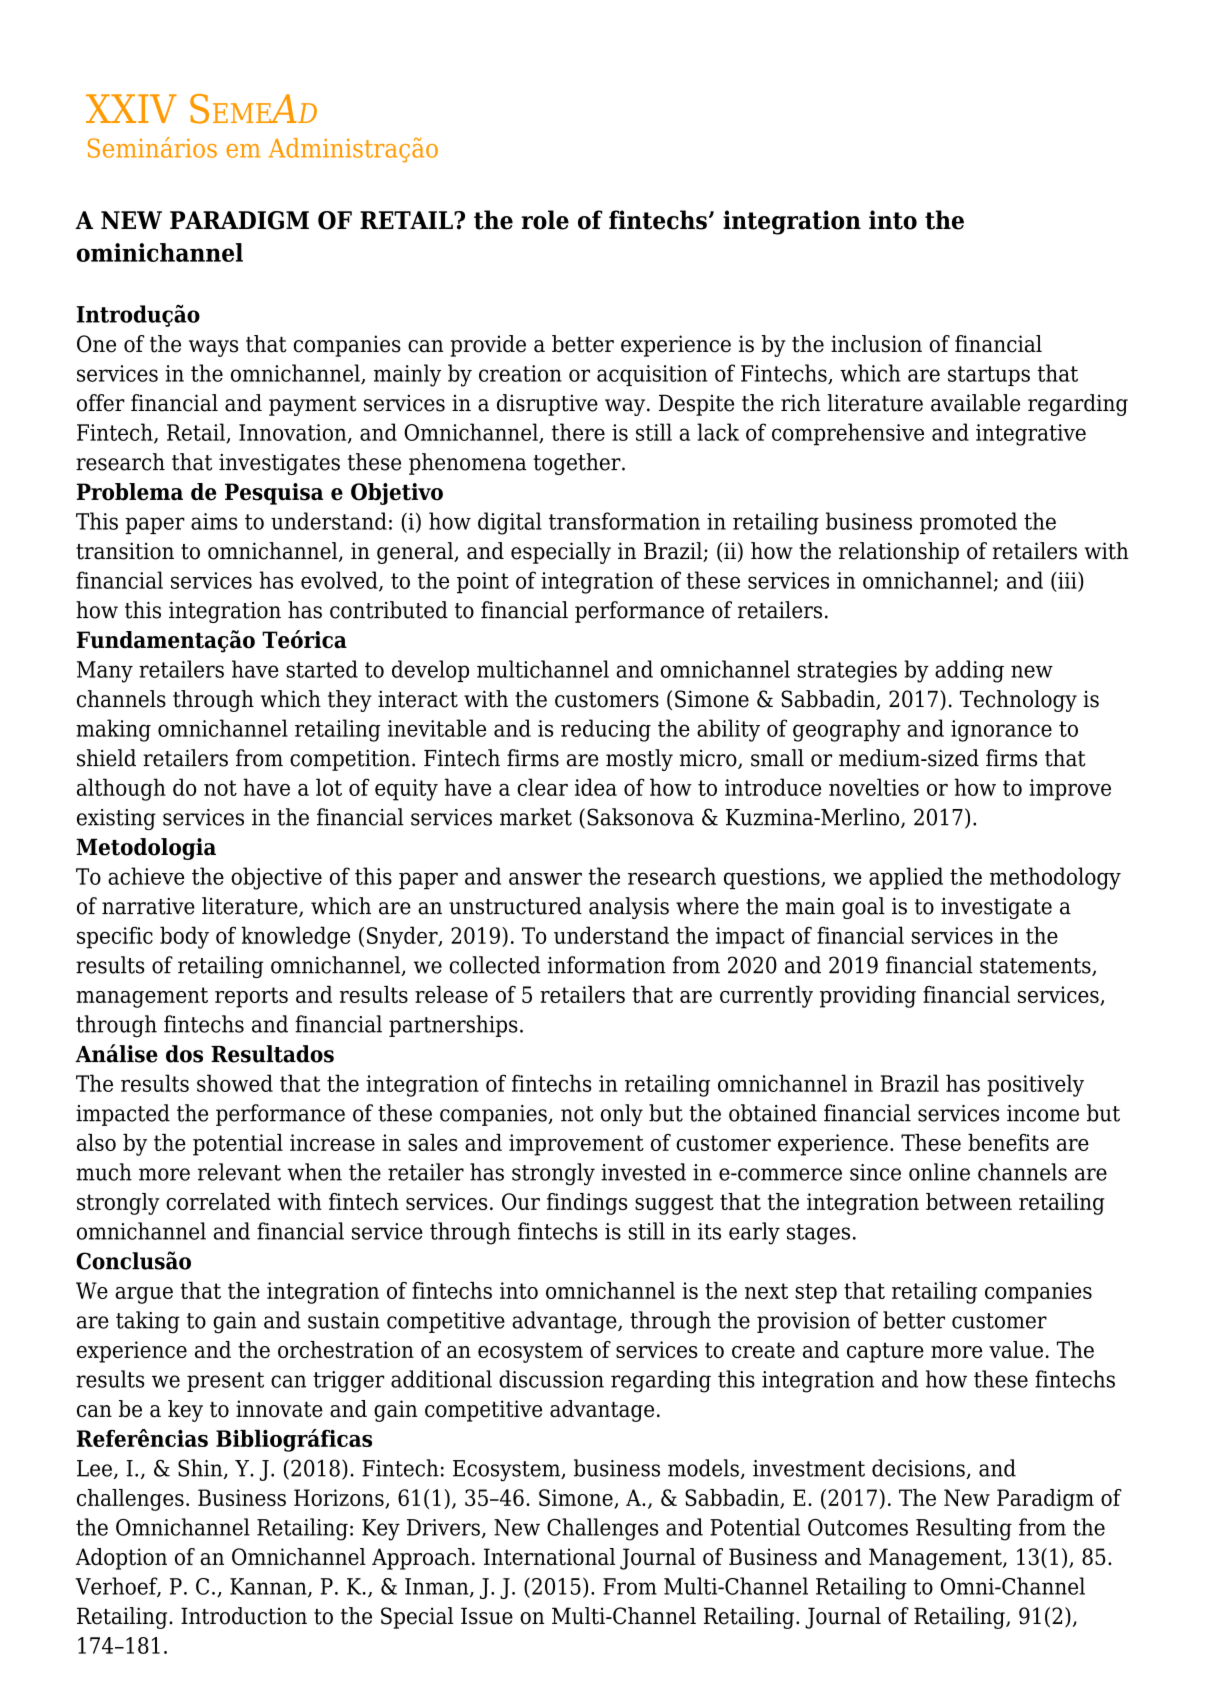 The image size is (1205, 1704). Describe the element at coordinates (218, 1201) in the screenshot. I see `correlated` at that location.
